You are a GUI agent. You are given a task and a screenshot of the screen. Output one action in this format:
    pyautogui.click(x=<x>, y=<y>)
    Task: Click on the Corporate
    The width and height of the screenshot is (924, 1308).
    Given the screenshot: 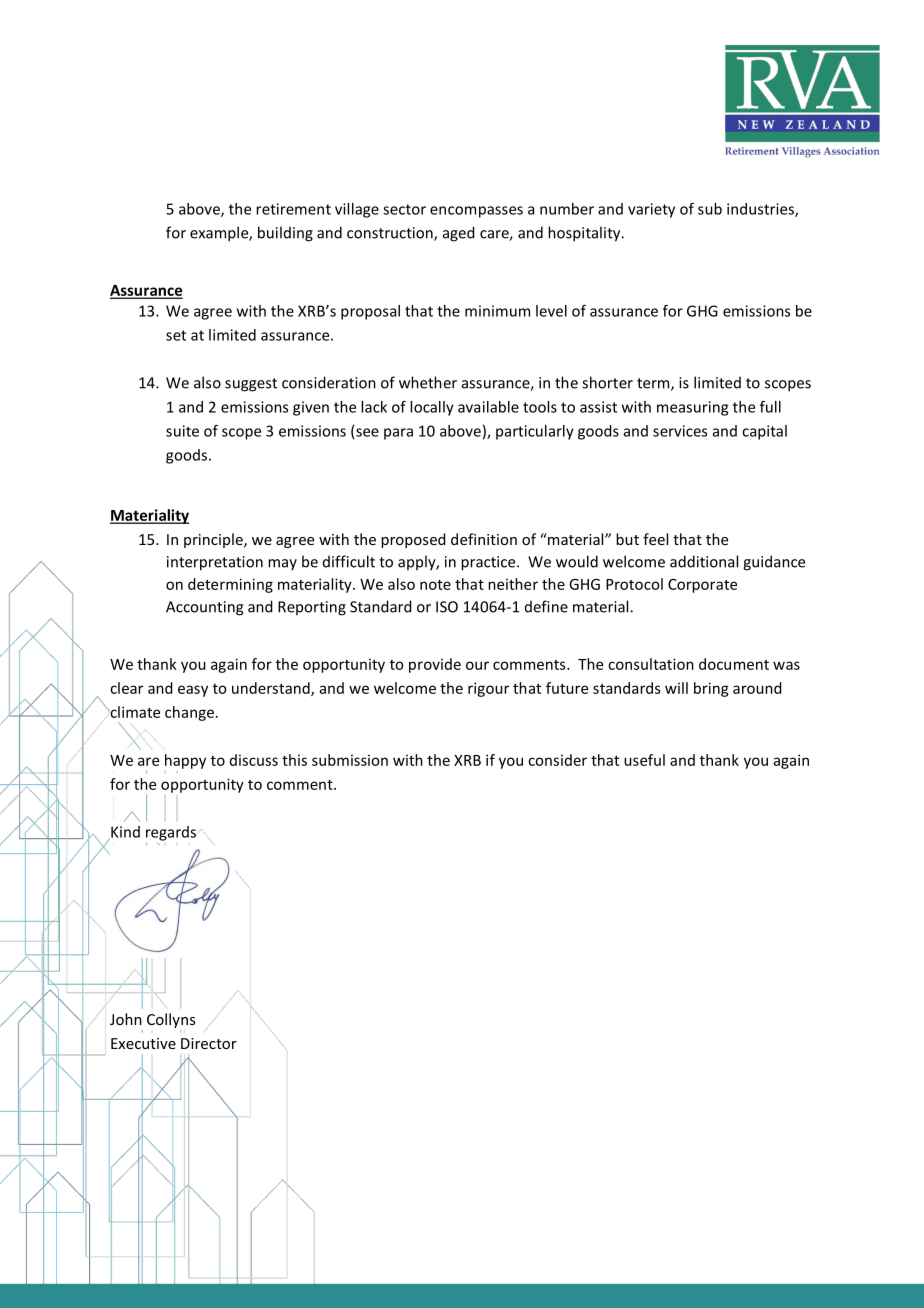 What is the action you would take?
    pyautogui.click(x=702, y=586)
